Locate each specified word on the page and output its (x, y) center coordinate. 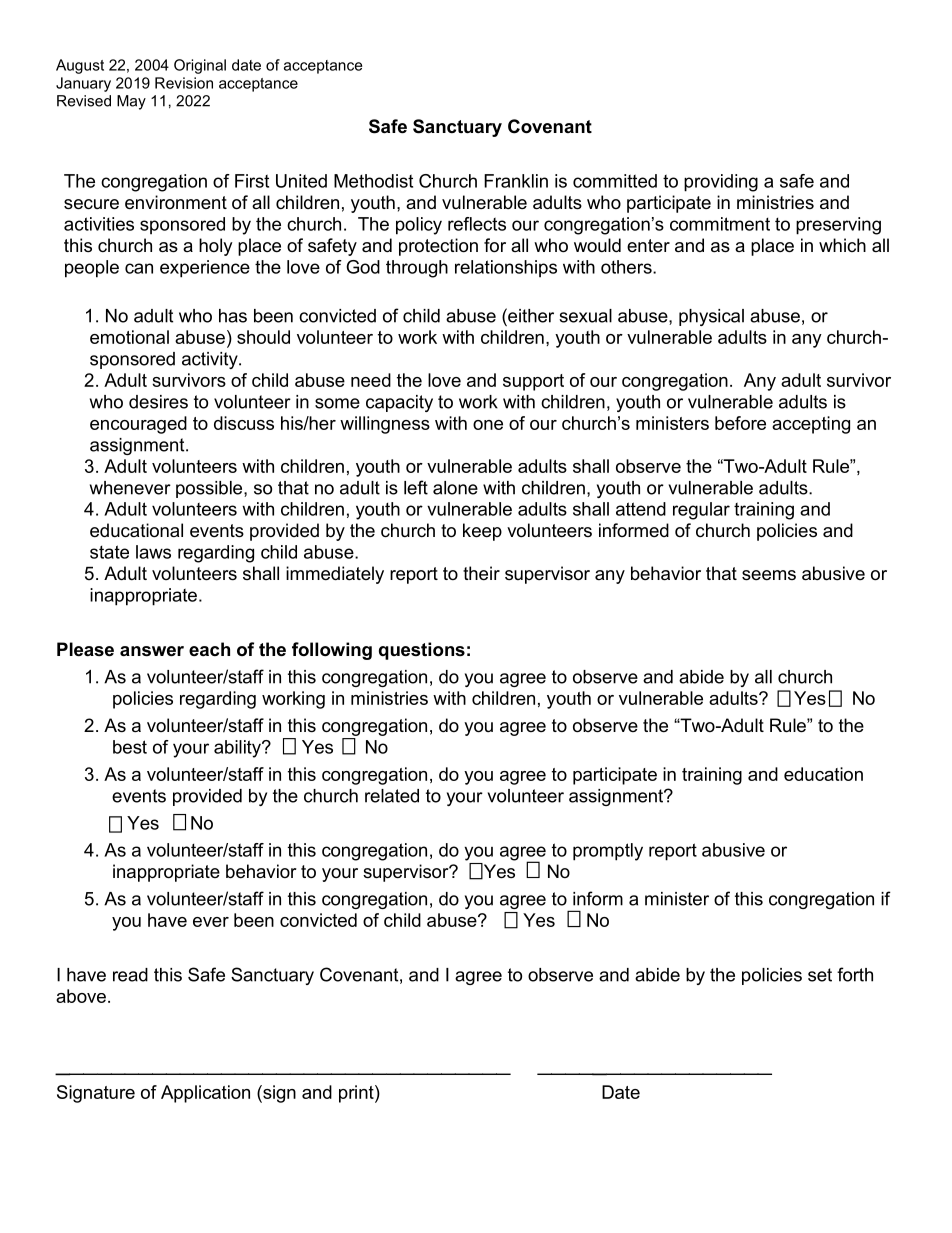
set (820, 975)
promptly (608, 852)
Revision (184, 83)
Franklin (516, 181)
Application (205, 1094)
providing (721, 183)
